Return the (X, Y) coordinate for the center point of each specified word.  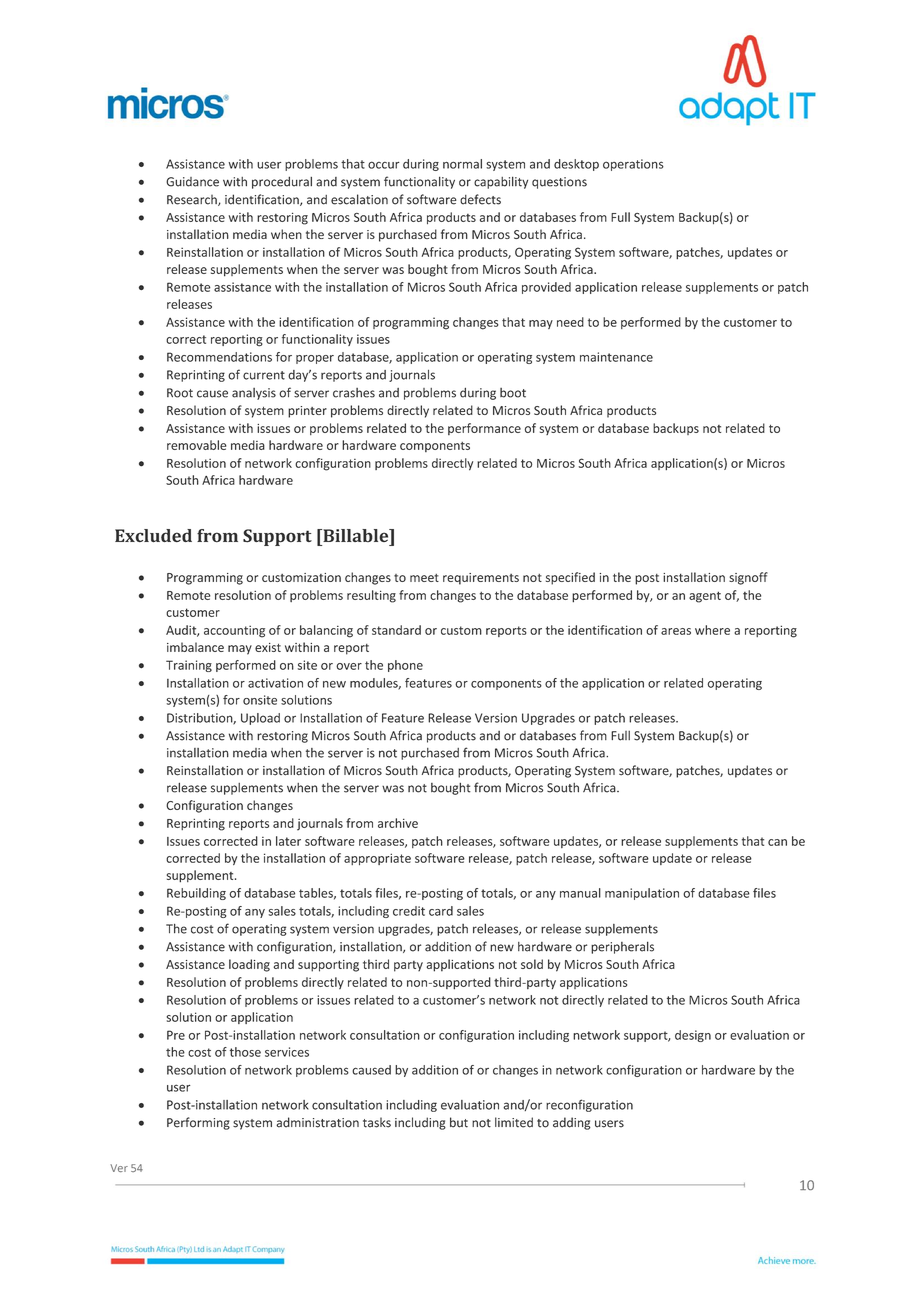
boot (513, 393)
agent (705, 597)
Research (193, 200)
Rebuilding (196, 894)
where (712, 630)
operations (633, 165)
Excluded (153, 536)
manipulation (642, 894)
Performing (198, 1123)
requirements (481, 579)
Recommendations (219, 357)
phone (405, 666)
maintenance (616, 357)
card (441, 911)
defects (480, 199)
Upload (260, 719)
